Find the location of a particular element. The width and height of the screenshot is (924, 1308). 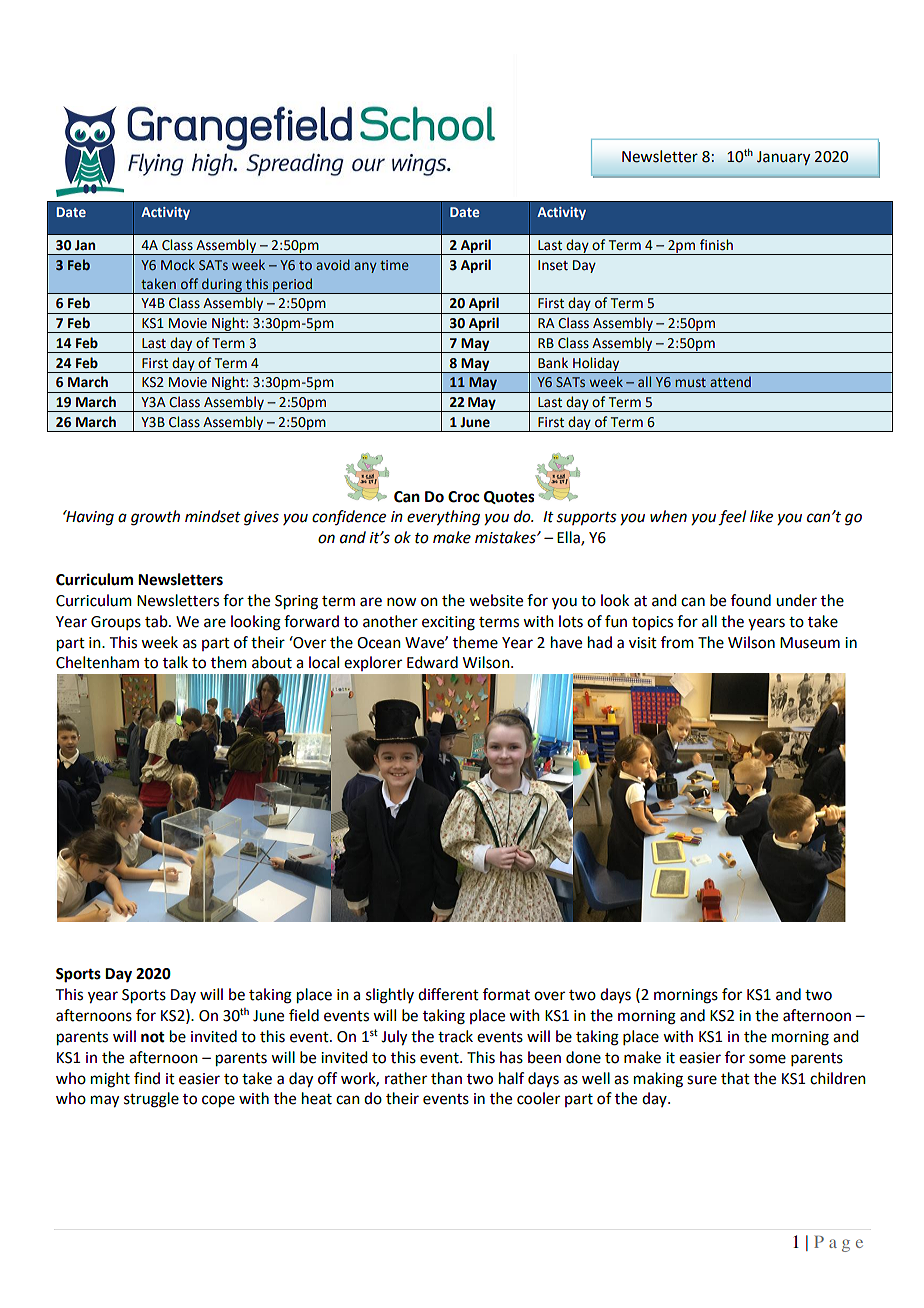

tab is located at coordinates (157, 621).
